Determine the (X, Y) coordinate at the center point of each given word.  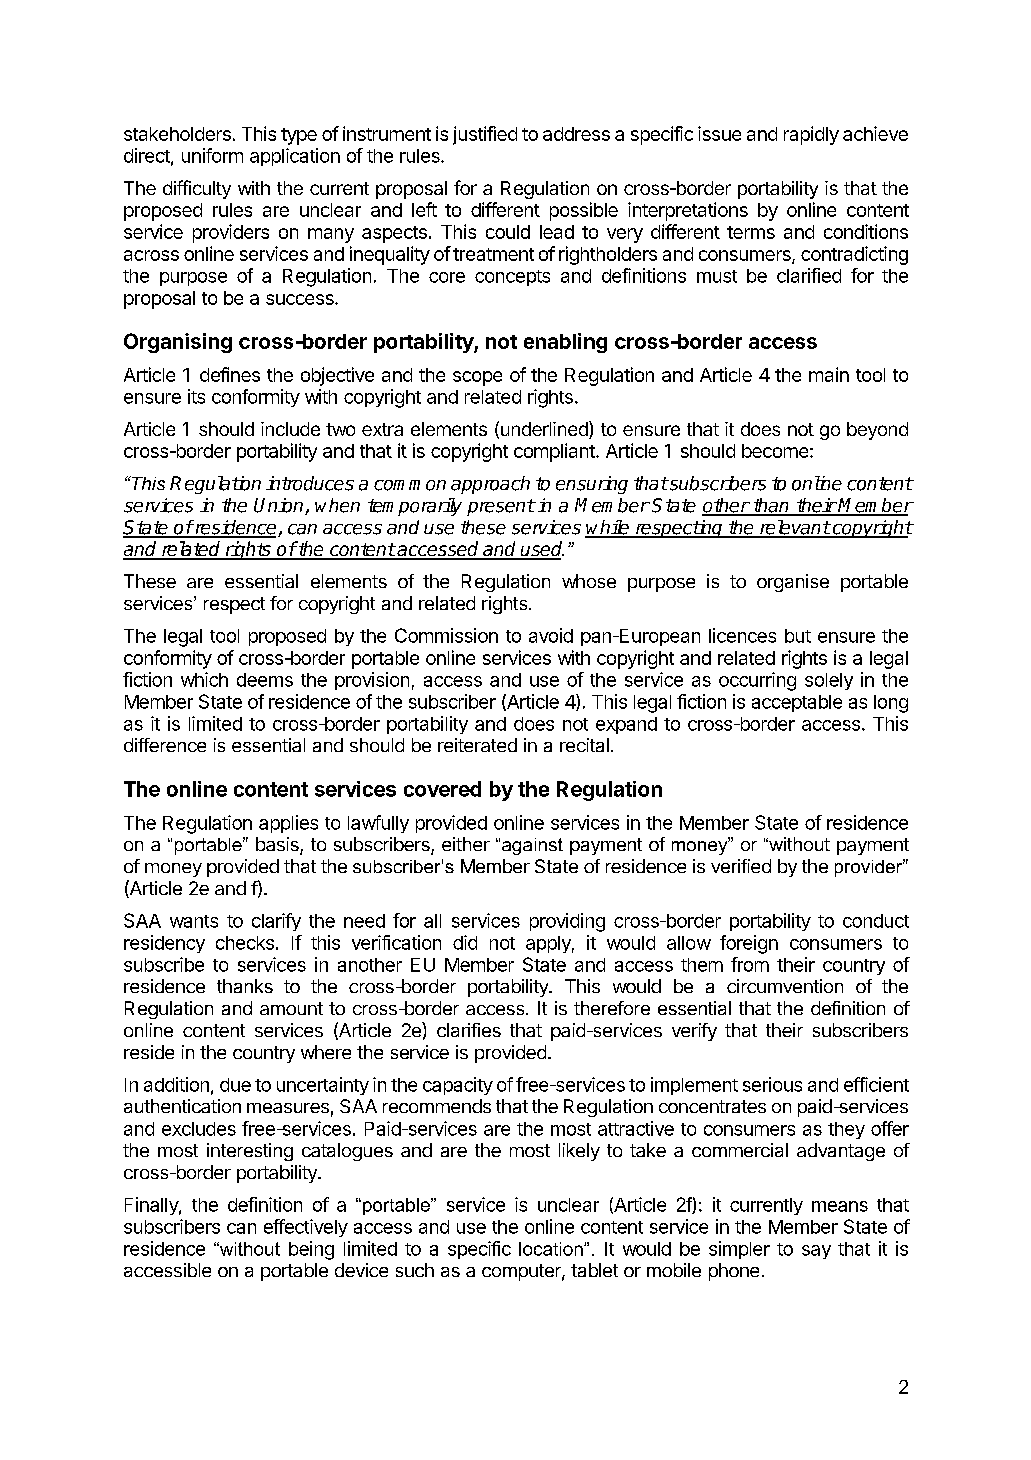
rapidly (811, 135)
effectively (306, 1228)
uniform (212, 155)
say (816, 1252)
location (552, 1249)
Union (280, 506)
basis (278, 845)
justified (485, 135)
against (532, 846)
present (501, 507)
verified (741, 866)
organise (793, 583)
